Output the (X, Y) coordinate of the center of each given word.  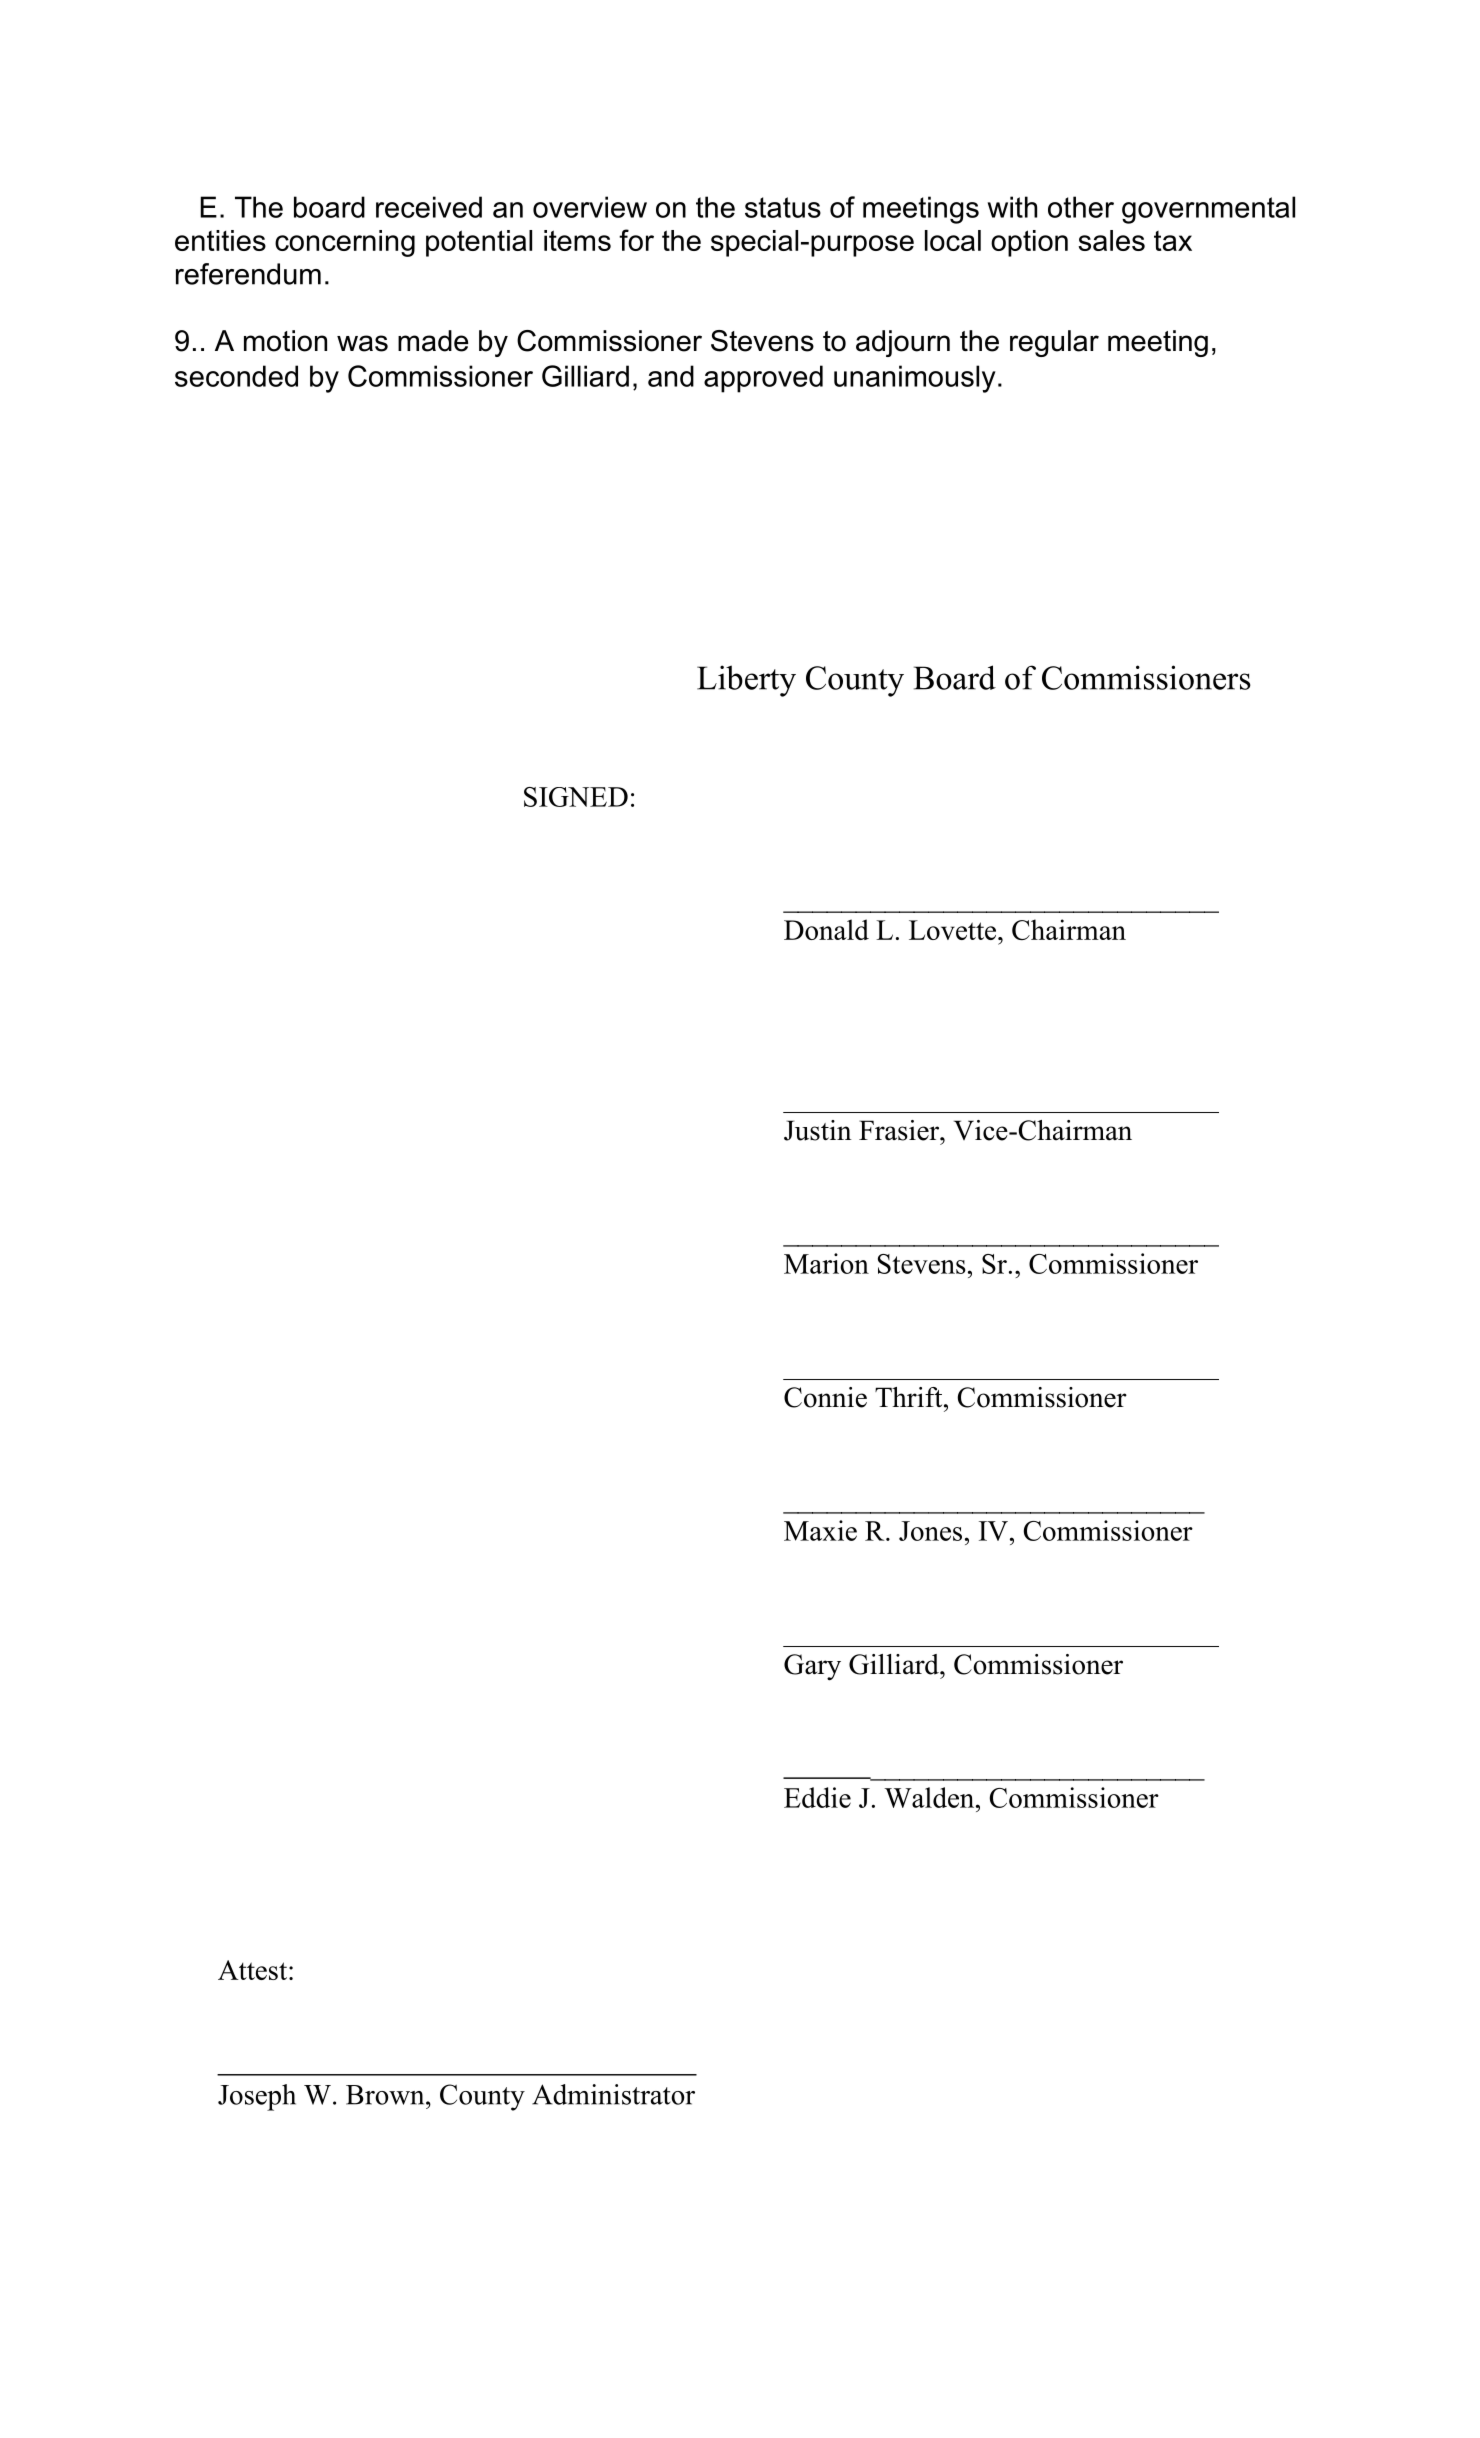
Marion (826, 1263)
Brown (386, 2095)
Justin (818, 1130)
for (636, 240)
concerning (345, 243)
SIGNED (576, 797)
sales (1111, 240)
